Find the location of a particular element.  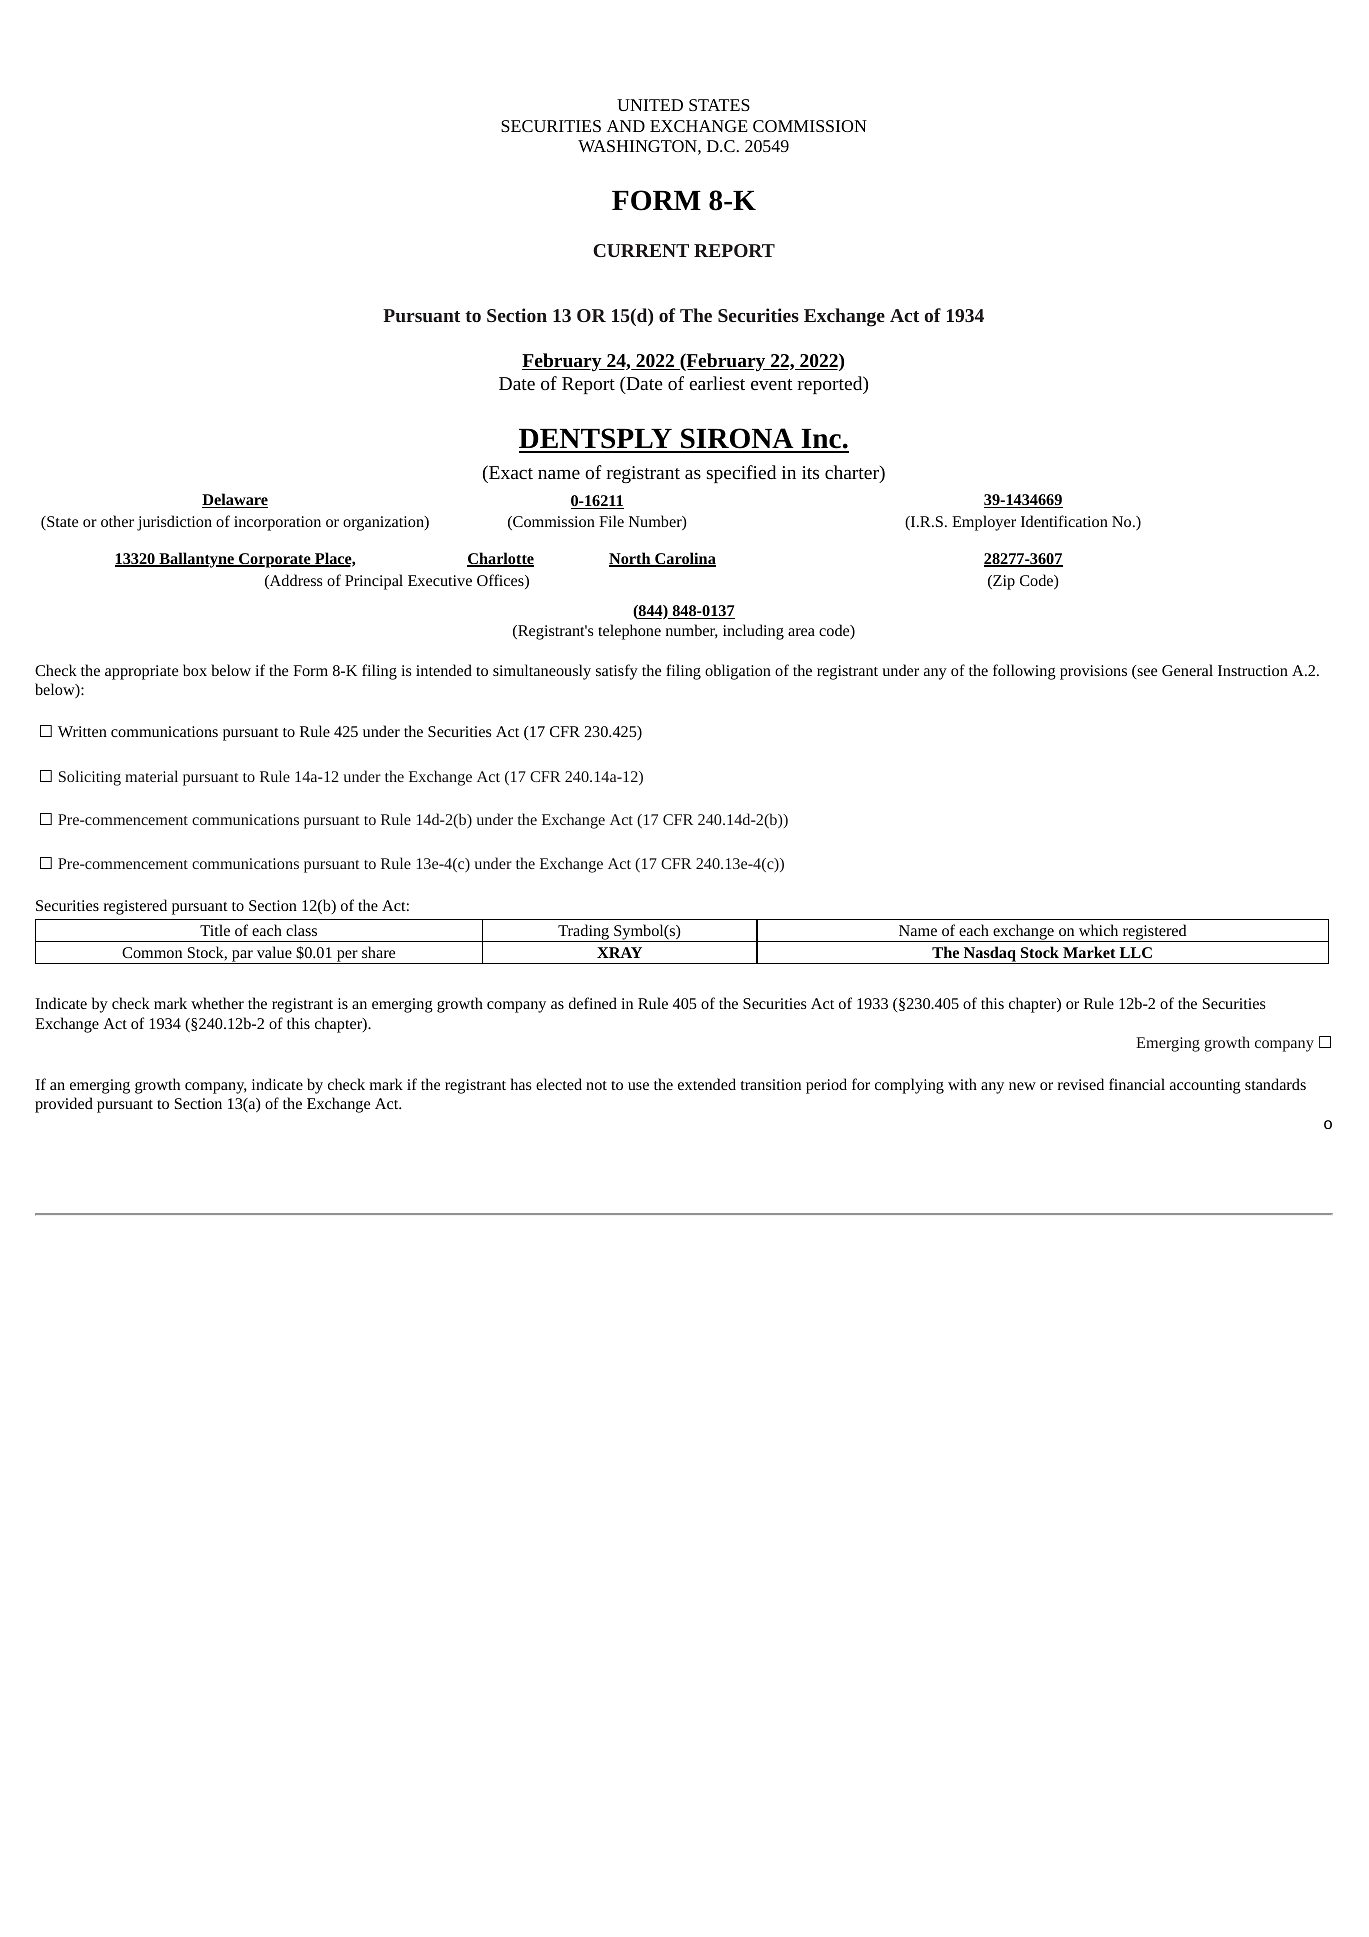

event is located at coordinates (772, 384).
